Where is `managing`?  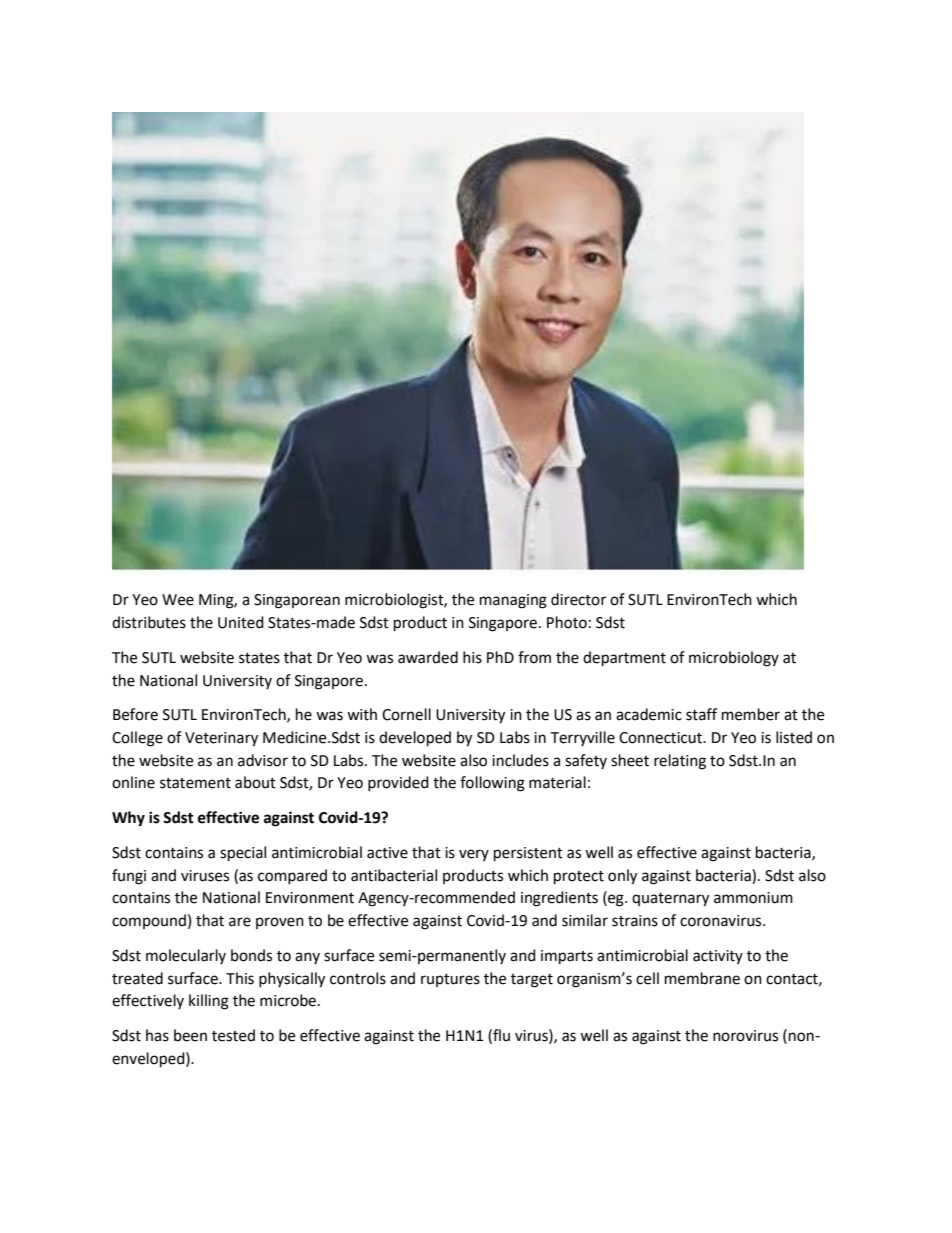
managing is located at coordinates (513, 601).
